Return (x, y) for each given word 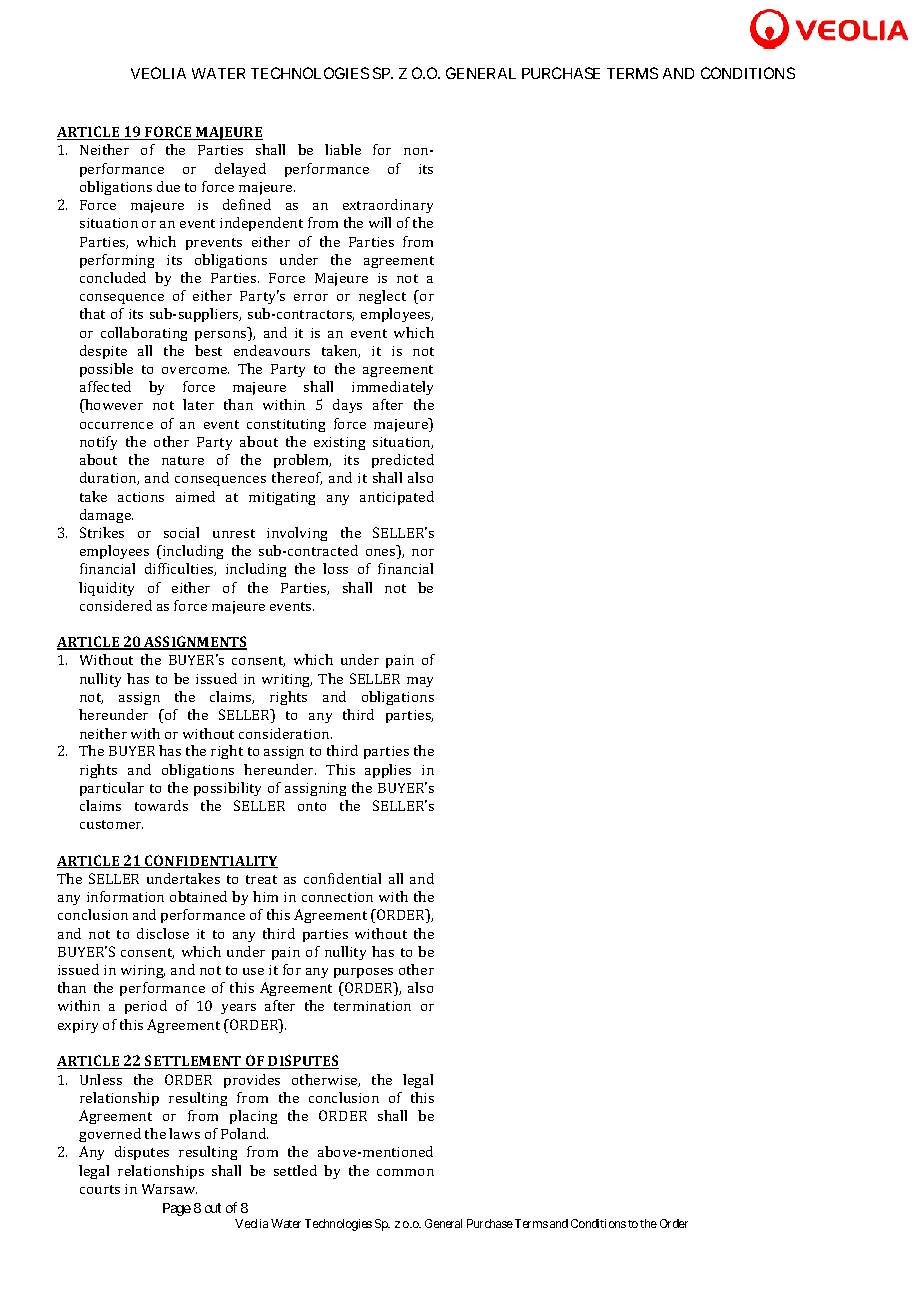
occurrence (116, 425)
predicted (403, 461)
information (125, 896)
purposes (363, 973)
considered (116, 605)
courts (100, 1189)
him (265, 896)
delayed (240, 170)
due (168, 186)
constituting (286, 425)
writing (287, 680)
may (420, 682)
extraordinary (388, 206)
